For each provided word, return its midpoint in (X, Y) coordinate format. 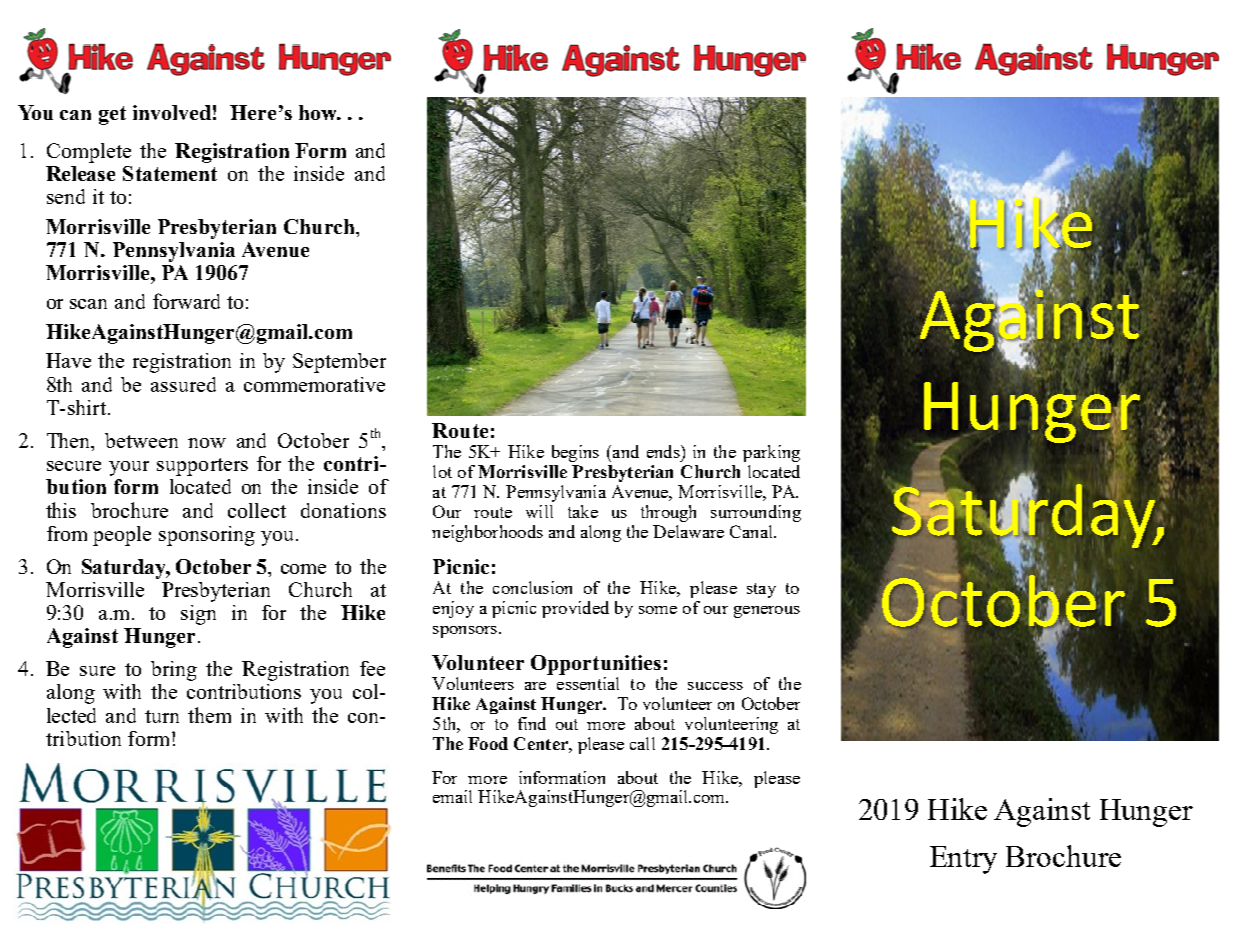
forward (186, 301)
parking (771, 453)
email (452, 796)
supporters (202, 467)
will (539, 511)
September (339, 363)
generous (767, 612)
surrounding (756, 513)
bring (174, 671)
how (319, 112)
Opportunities (596, 665)
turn (162, 716)
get (112, 115)
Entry (963, 860)
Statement (170, 173)
